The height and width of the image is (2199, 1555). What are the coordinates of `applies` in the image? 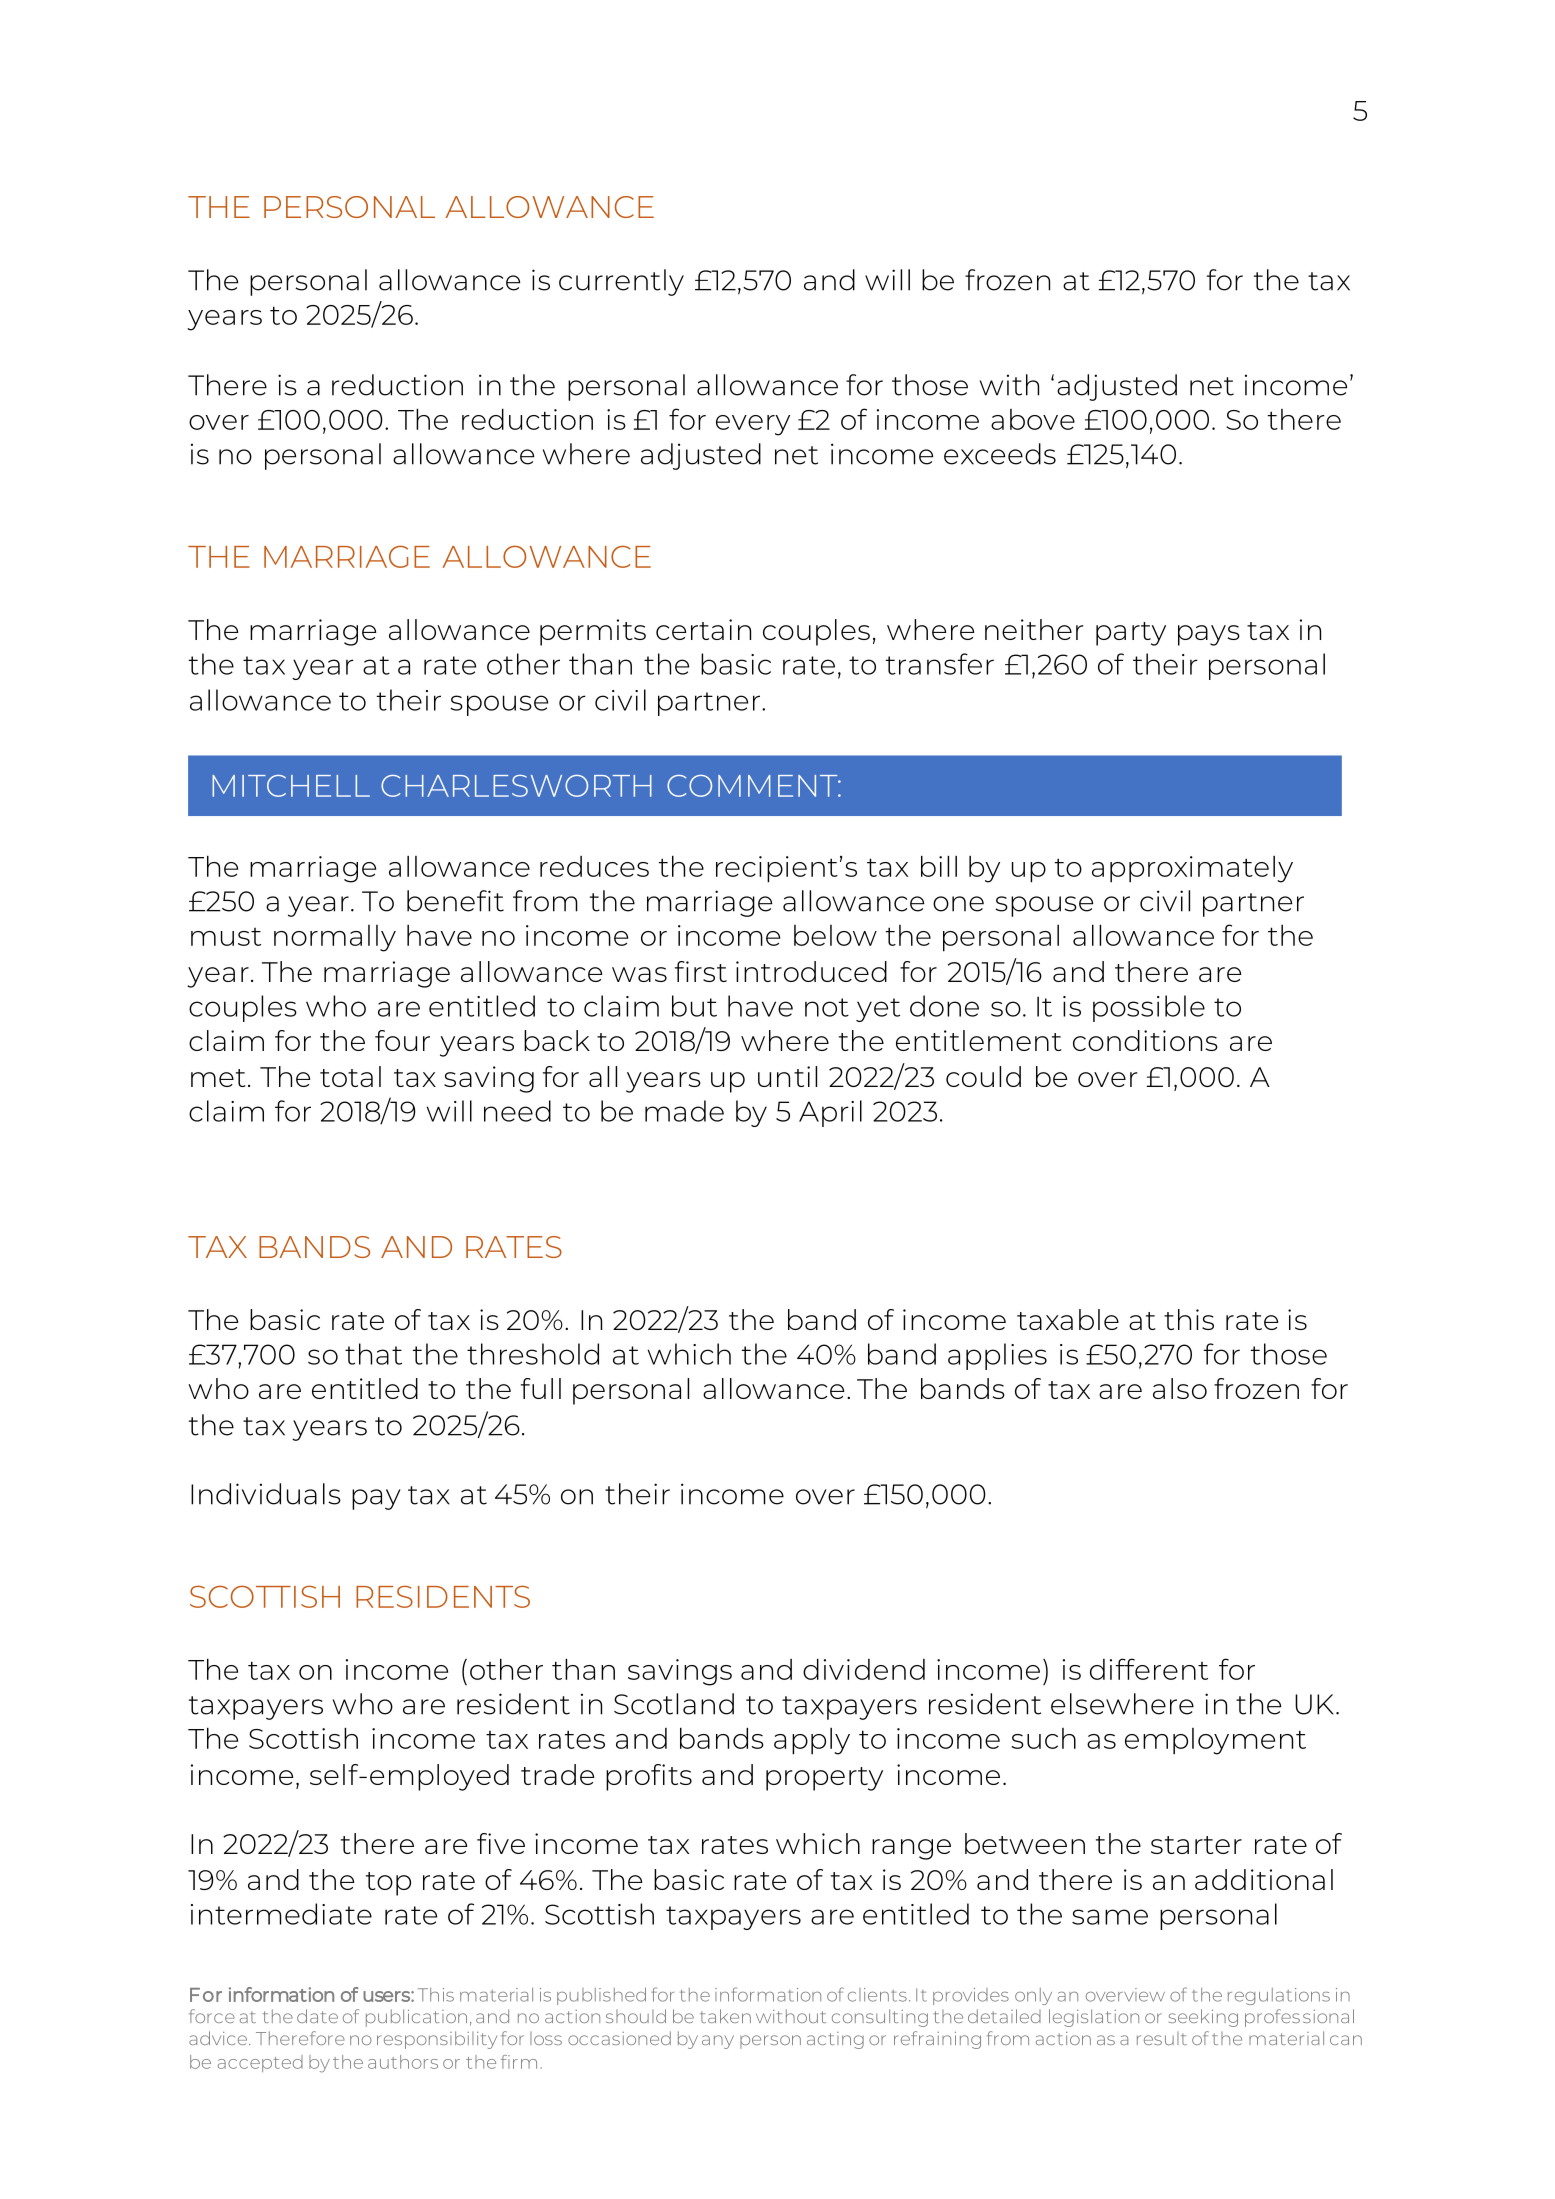 It's located at (997, 1356).
